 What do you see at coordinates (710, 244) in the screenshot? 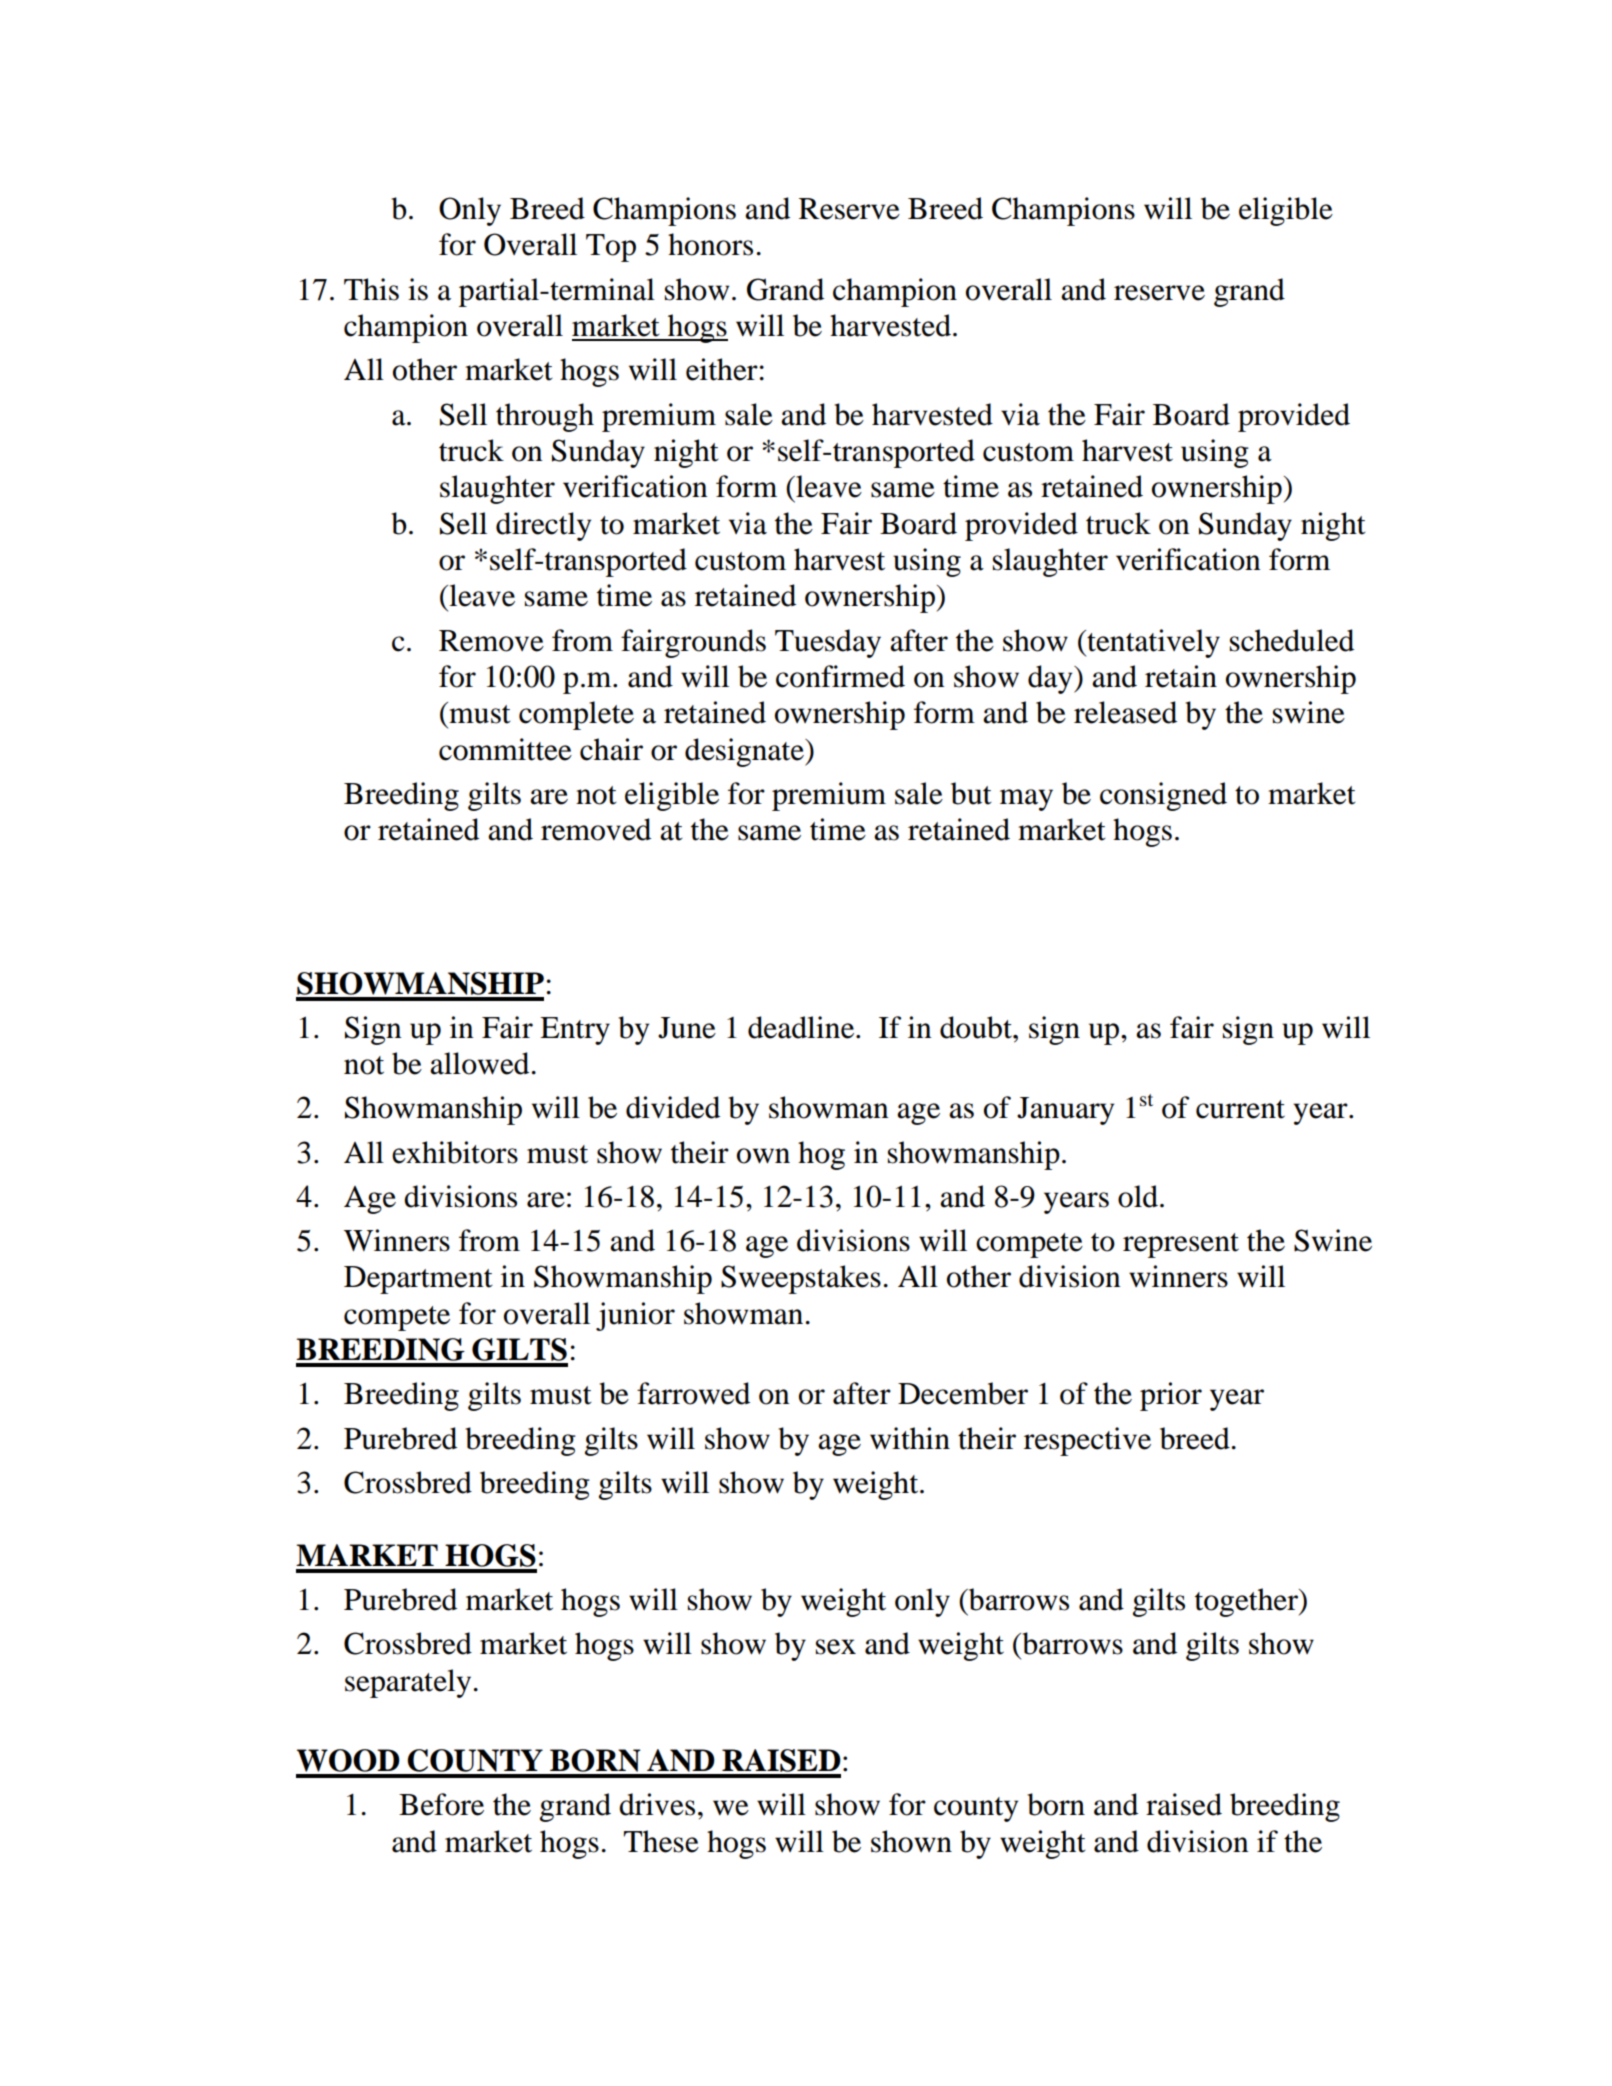
I see `honors` at bounding box center [710, 244].
